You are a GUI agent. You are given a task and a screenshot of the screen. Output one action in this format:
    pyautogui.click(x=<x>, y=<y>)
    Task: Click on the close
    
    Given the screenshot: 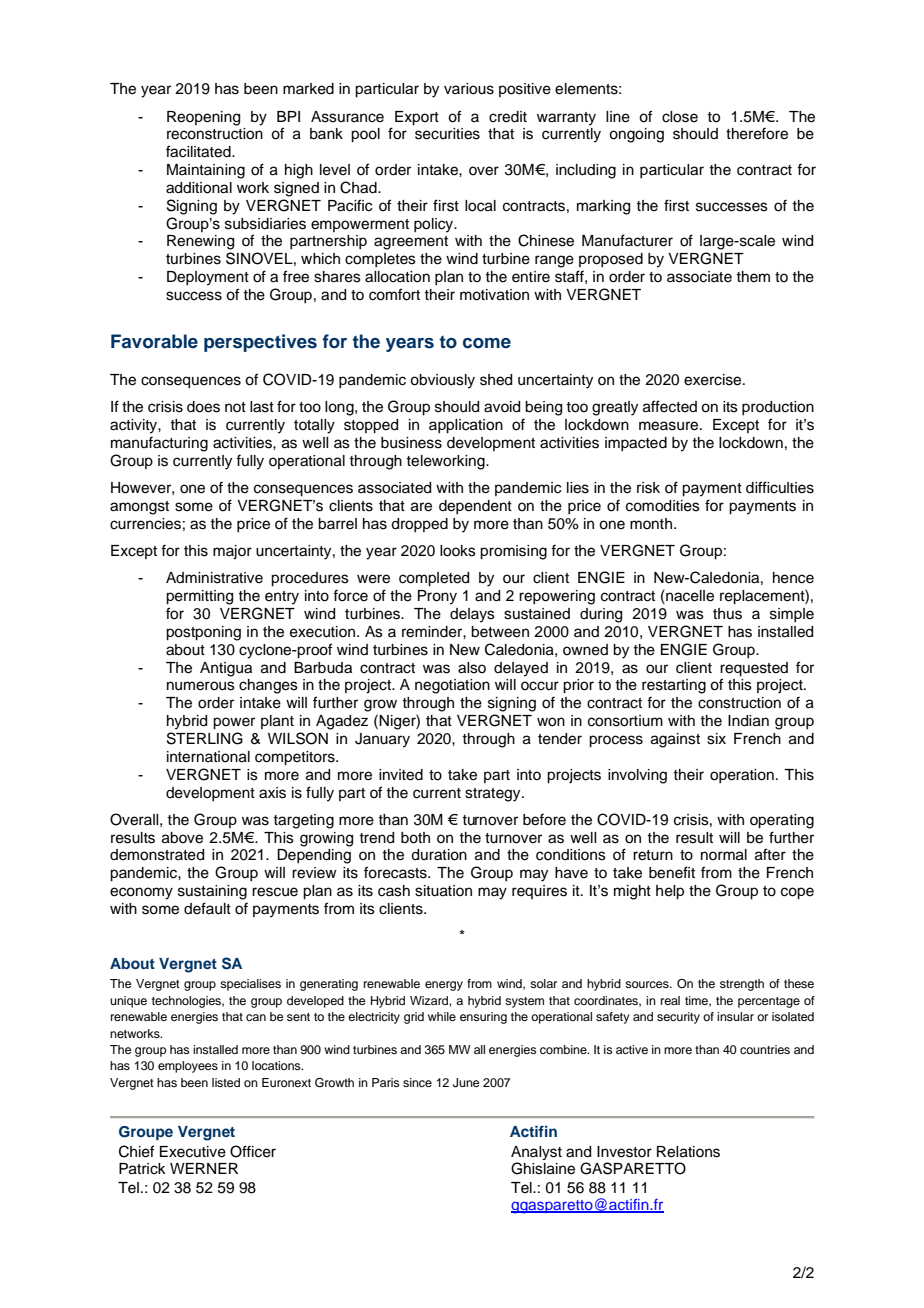 What is the action you would take?
    pyautogui.click(x=680, y=117)
